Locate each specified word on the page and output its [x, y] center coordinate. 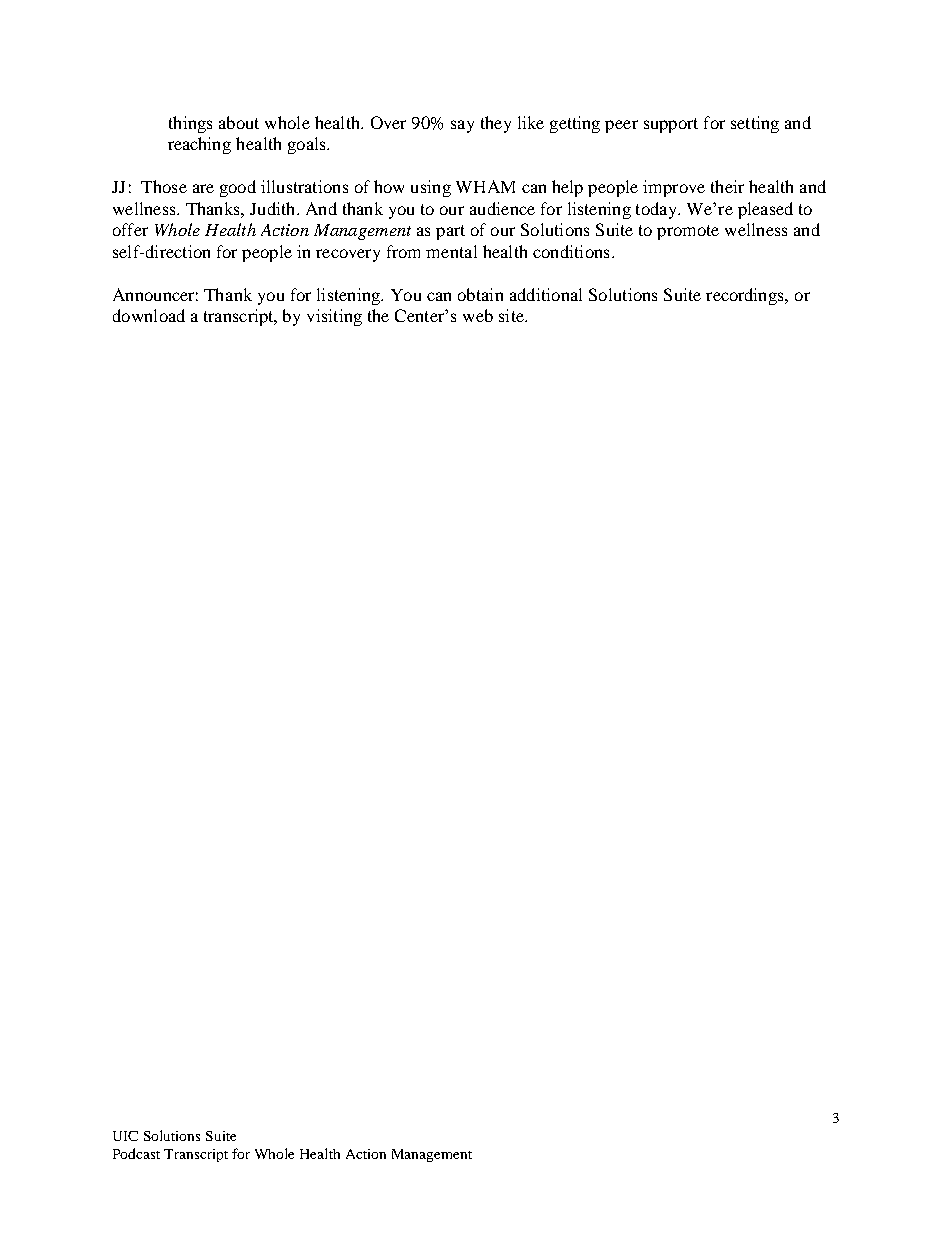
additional [546, 294]
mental [451, 251]
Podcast [136, 1153]
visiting [334, 317]
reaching [199, 145]
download [149, 315]
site [512, 315]
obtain [480, 294]
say [462, 126]
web [478, 315]
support [671, 125]
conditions [571, 251]
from [403, 251]
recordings [746, 296]
